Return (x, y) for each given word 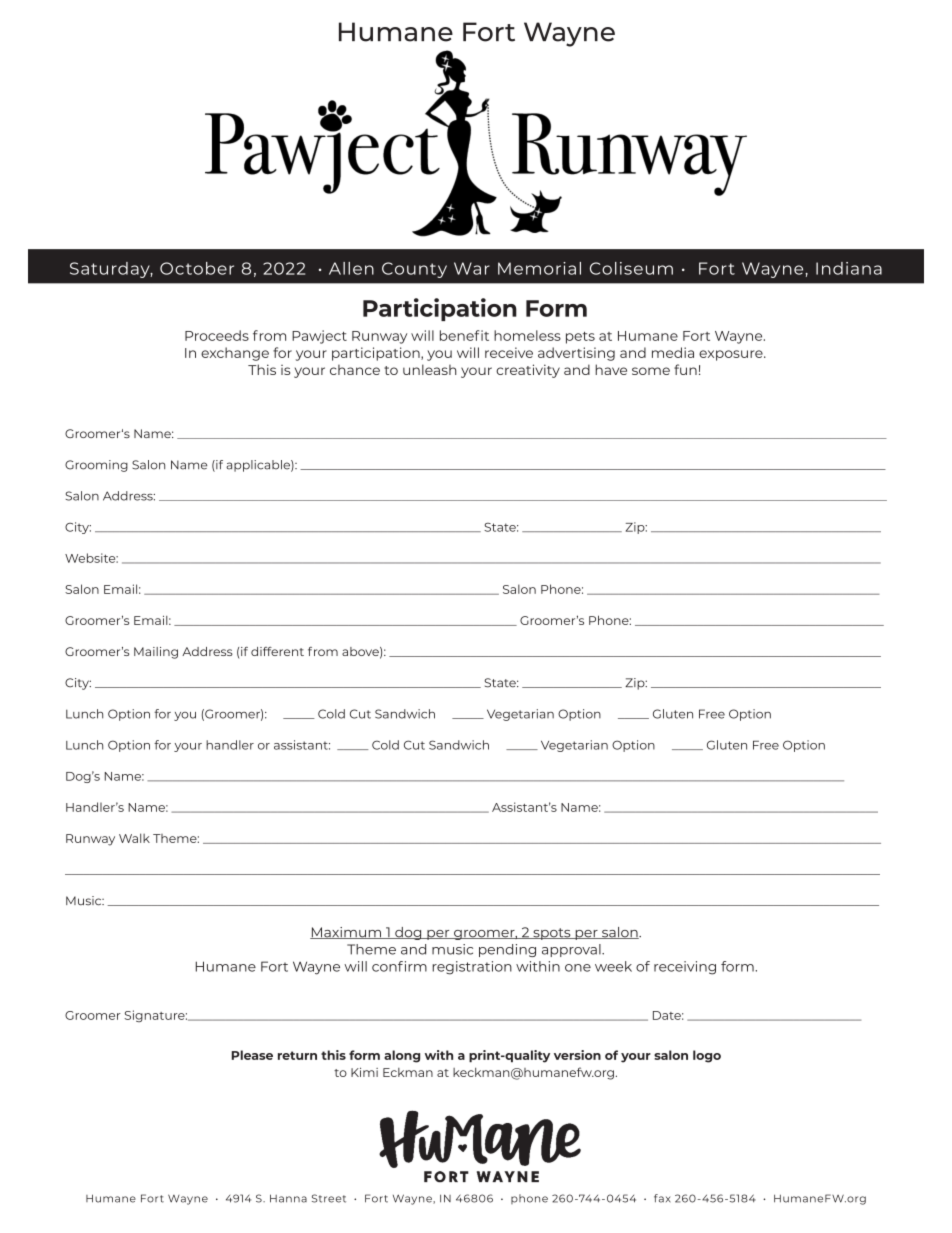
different (277, 651)
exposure (732, 355)
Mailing (156, 653)
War (472, 268)
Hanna (288, 1198)
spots (552, 934)
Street (329, 1198)
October (197, 268)
